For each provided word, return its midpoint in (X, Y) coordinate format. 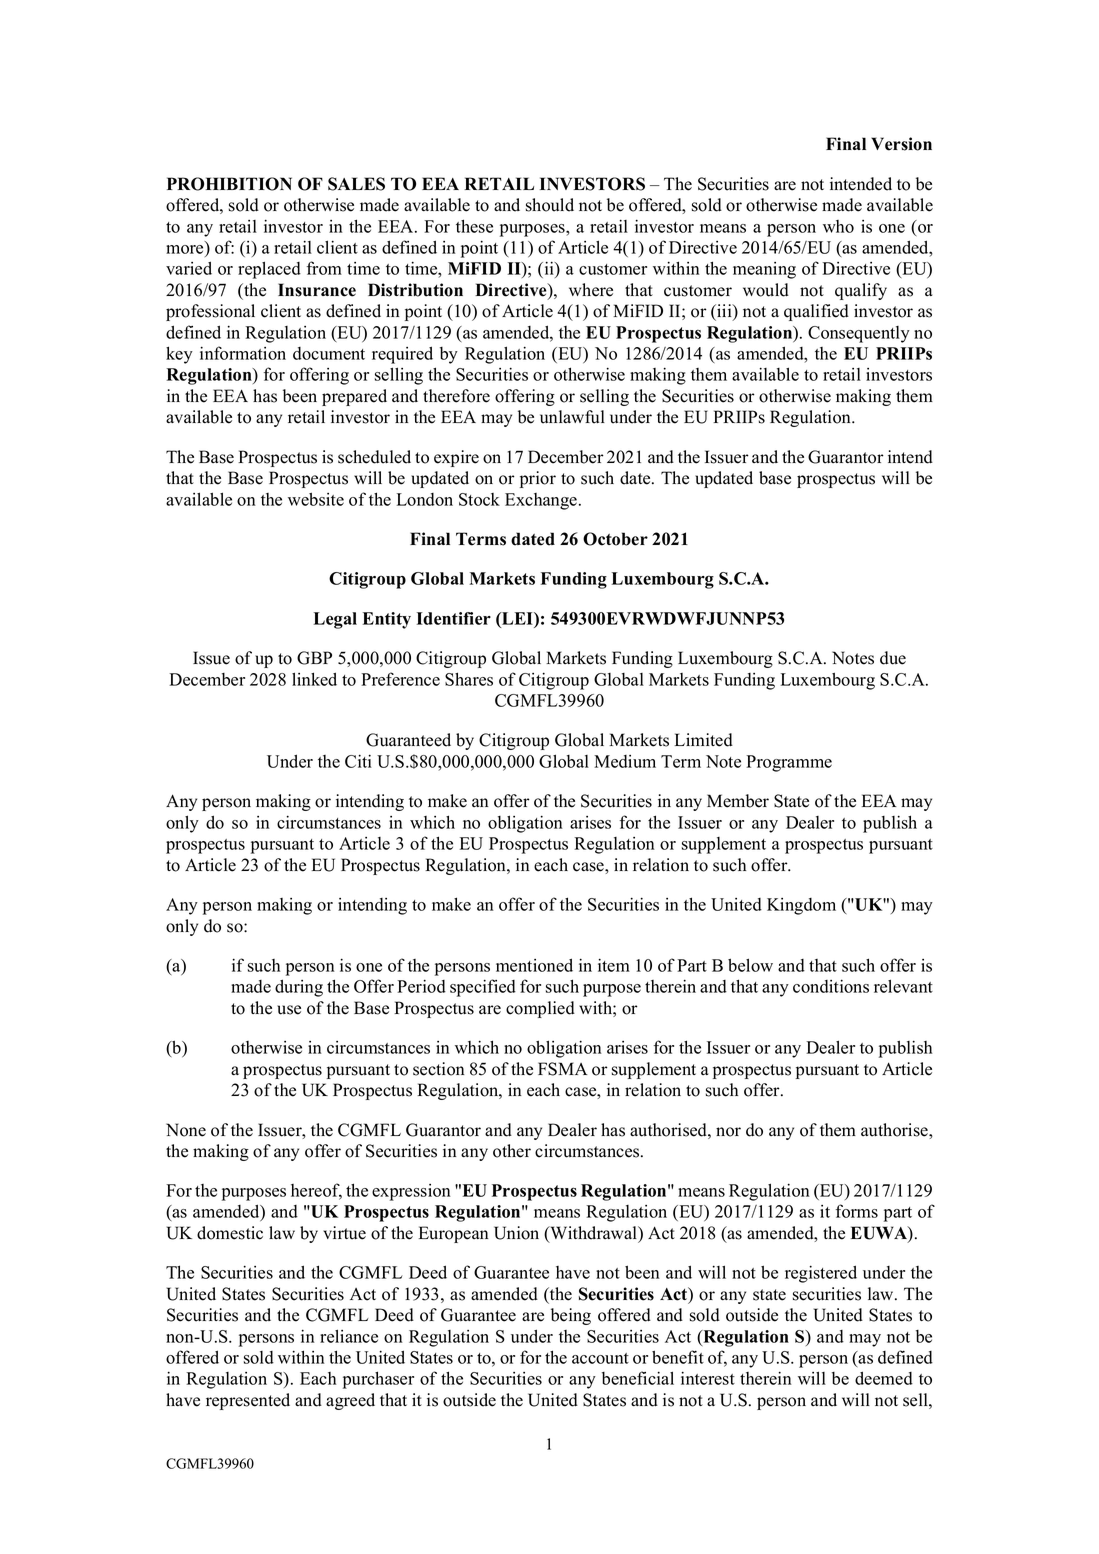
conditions (831, 986)
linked (314, 679)
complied (540, 1009)
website (316, 499)
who (838, 226)
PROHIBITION (229, 184)
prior (538, 479)
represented (248, 1401)
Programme (789, 763)
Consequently (859, 334)
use (289, 1010)
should (550, 205)
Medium (625, 761)
